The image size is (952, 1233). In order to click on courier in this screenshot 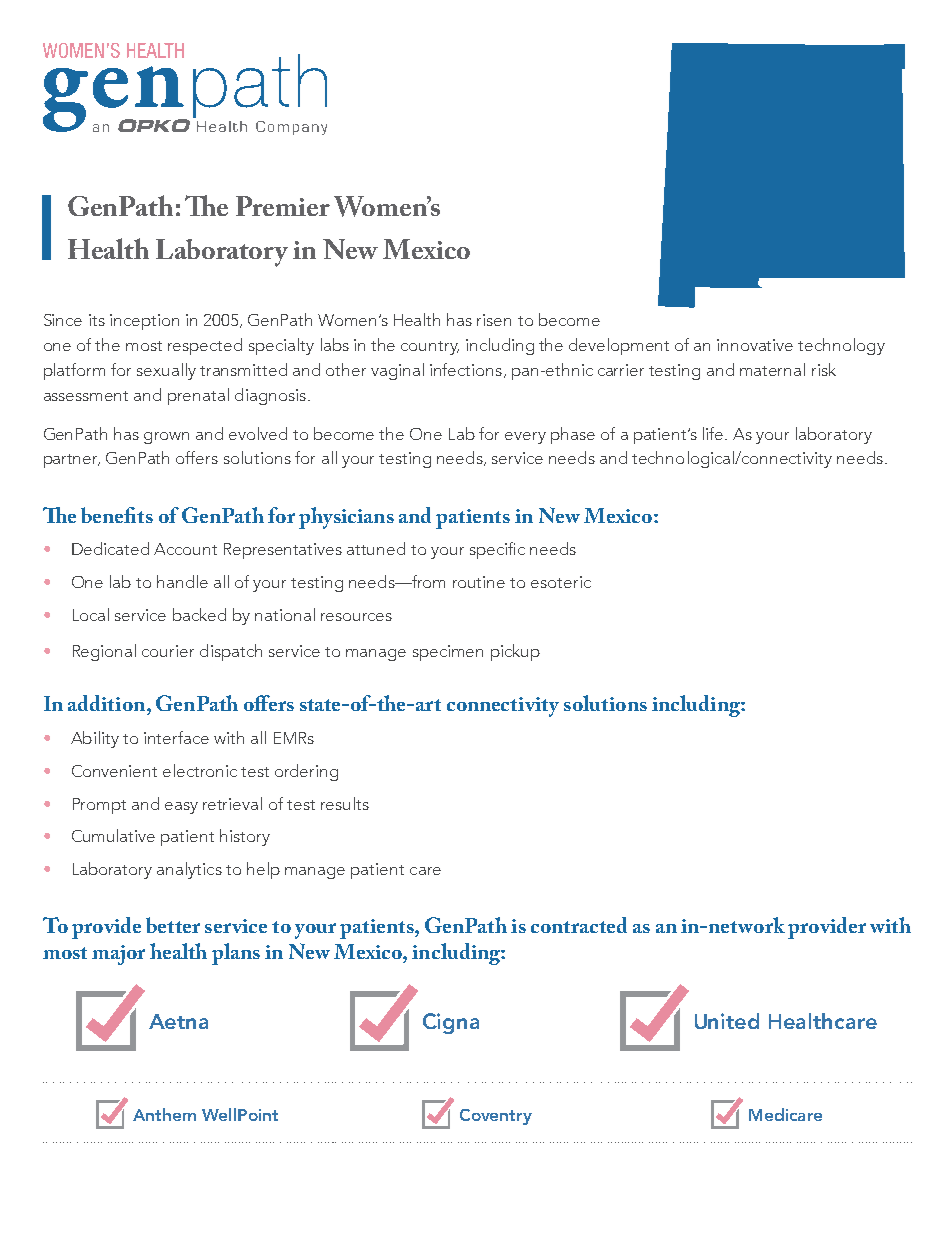, I will do `click(168, 651)`.
